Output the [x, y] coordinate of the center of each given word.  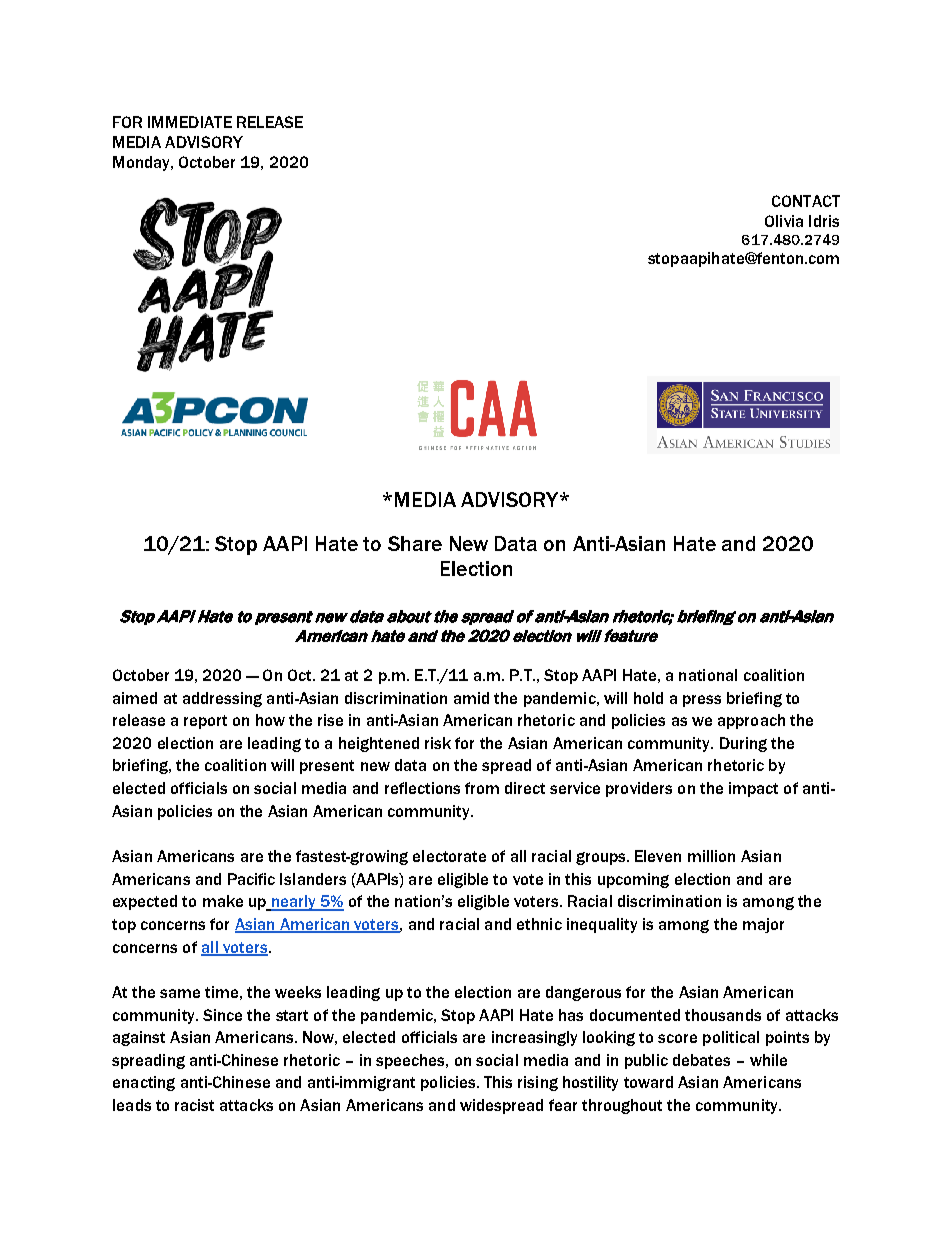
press [702, 701]
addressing [222, 699]
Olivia [784, 221]
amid [471, 698]
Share [415, 543]
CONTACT [806, 201]
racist [194, 1105]
